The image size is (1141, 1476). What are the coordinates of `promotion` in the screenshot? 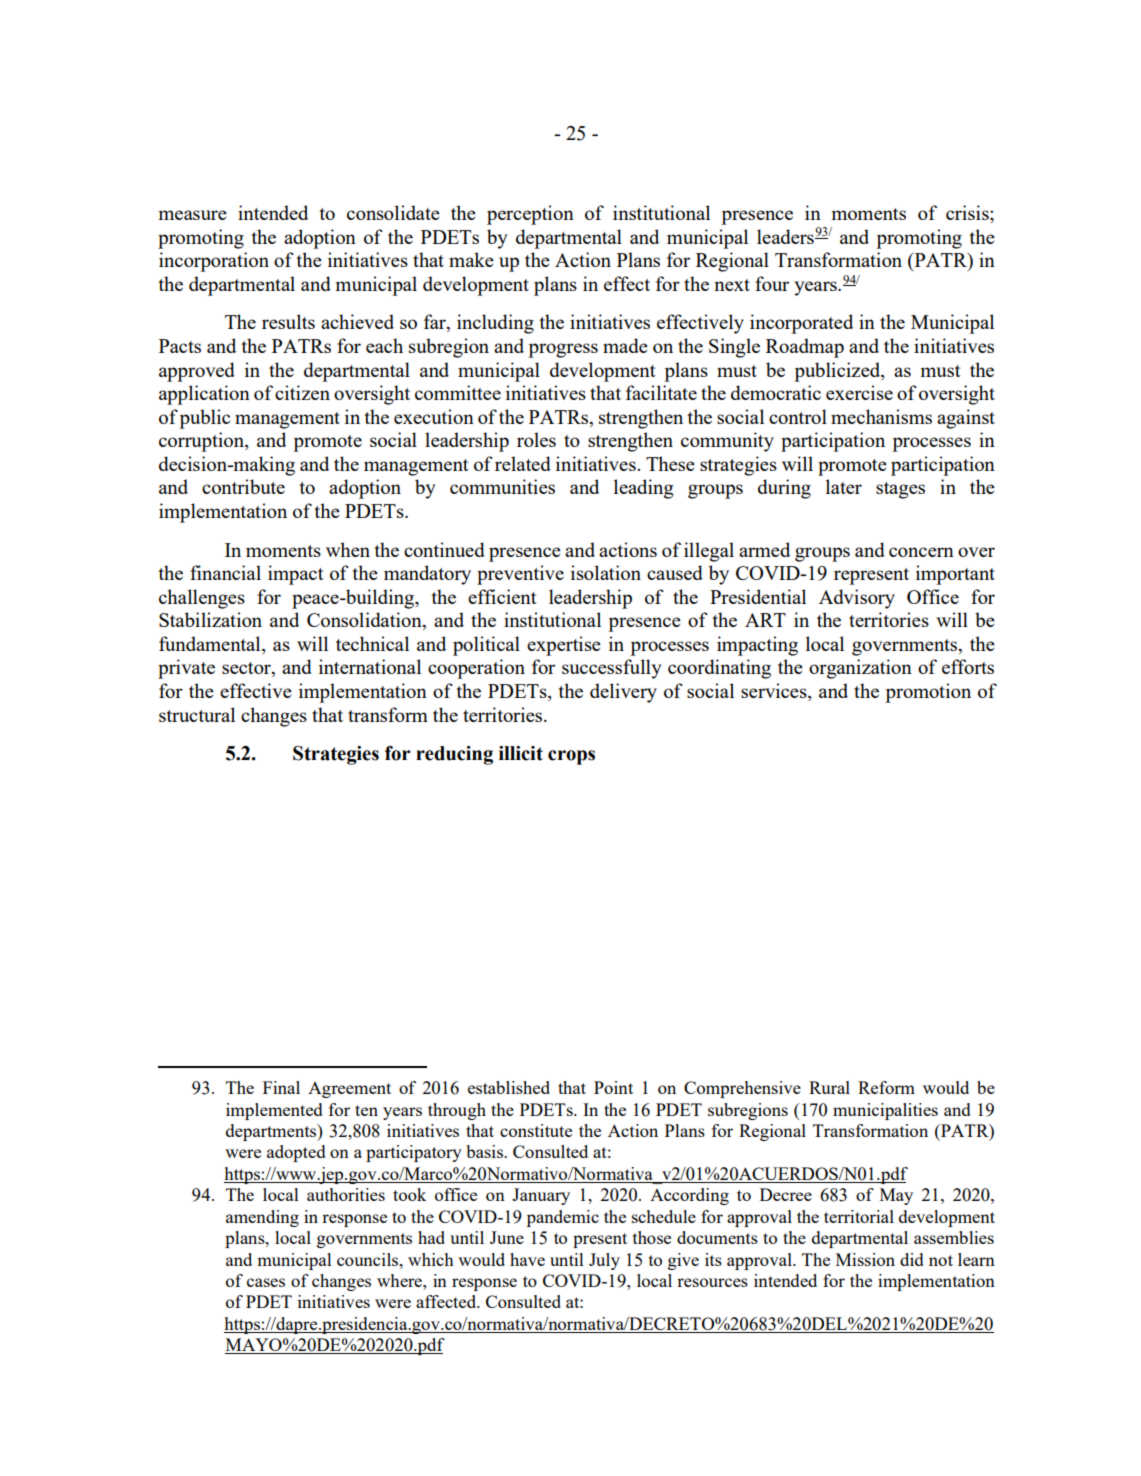 It's located at (928, 693).
